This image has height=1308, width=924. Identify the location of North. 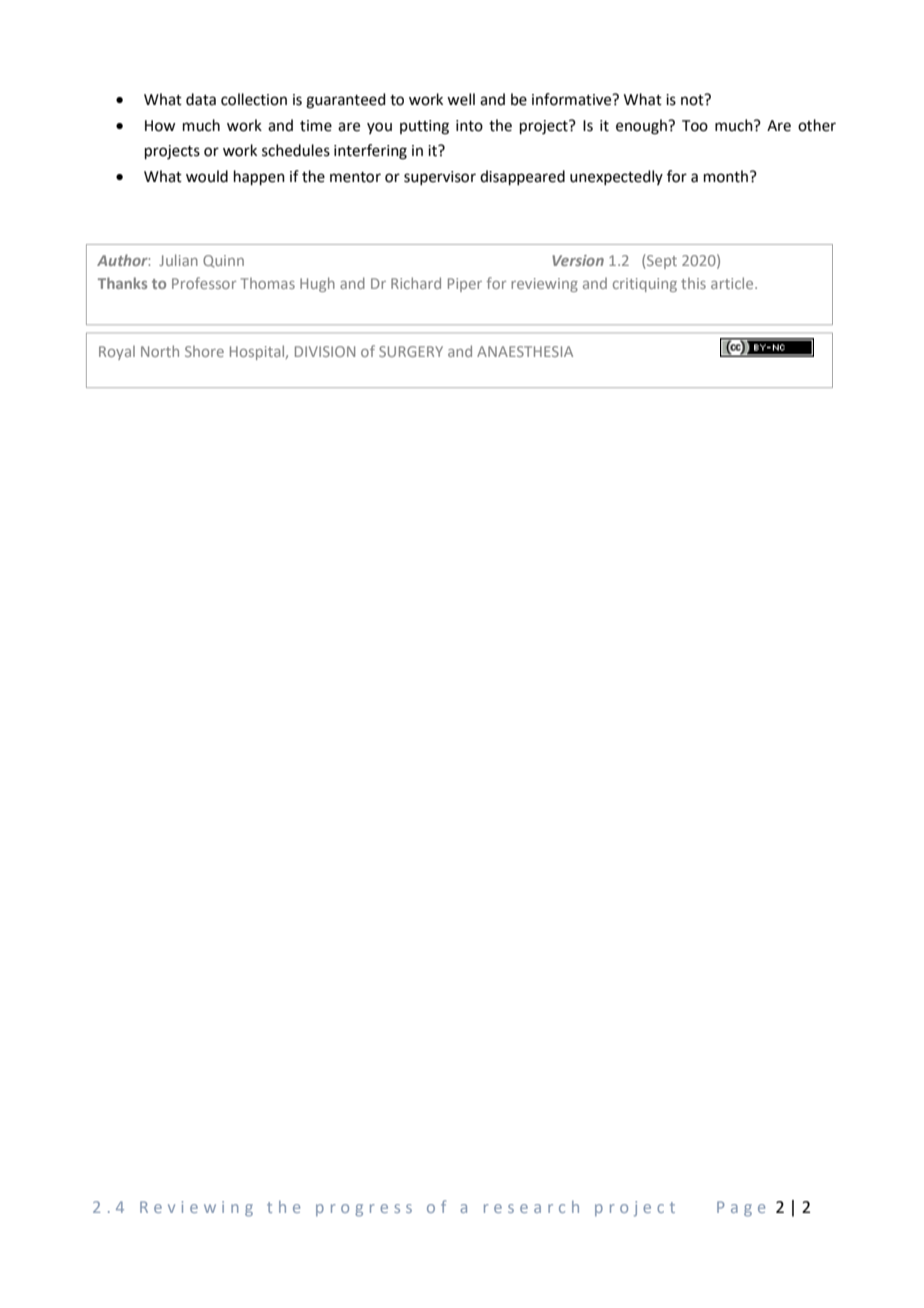
(160, 351).
